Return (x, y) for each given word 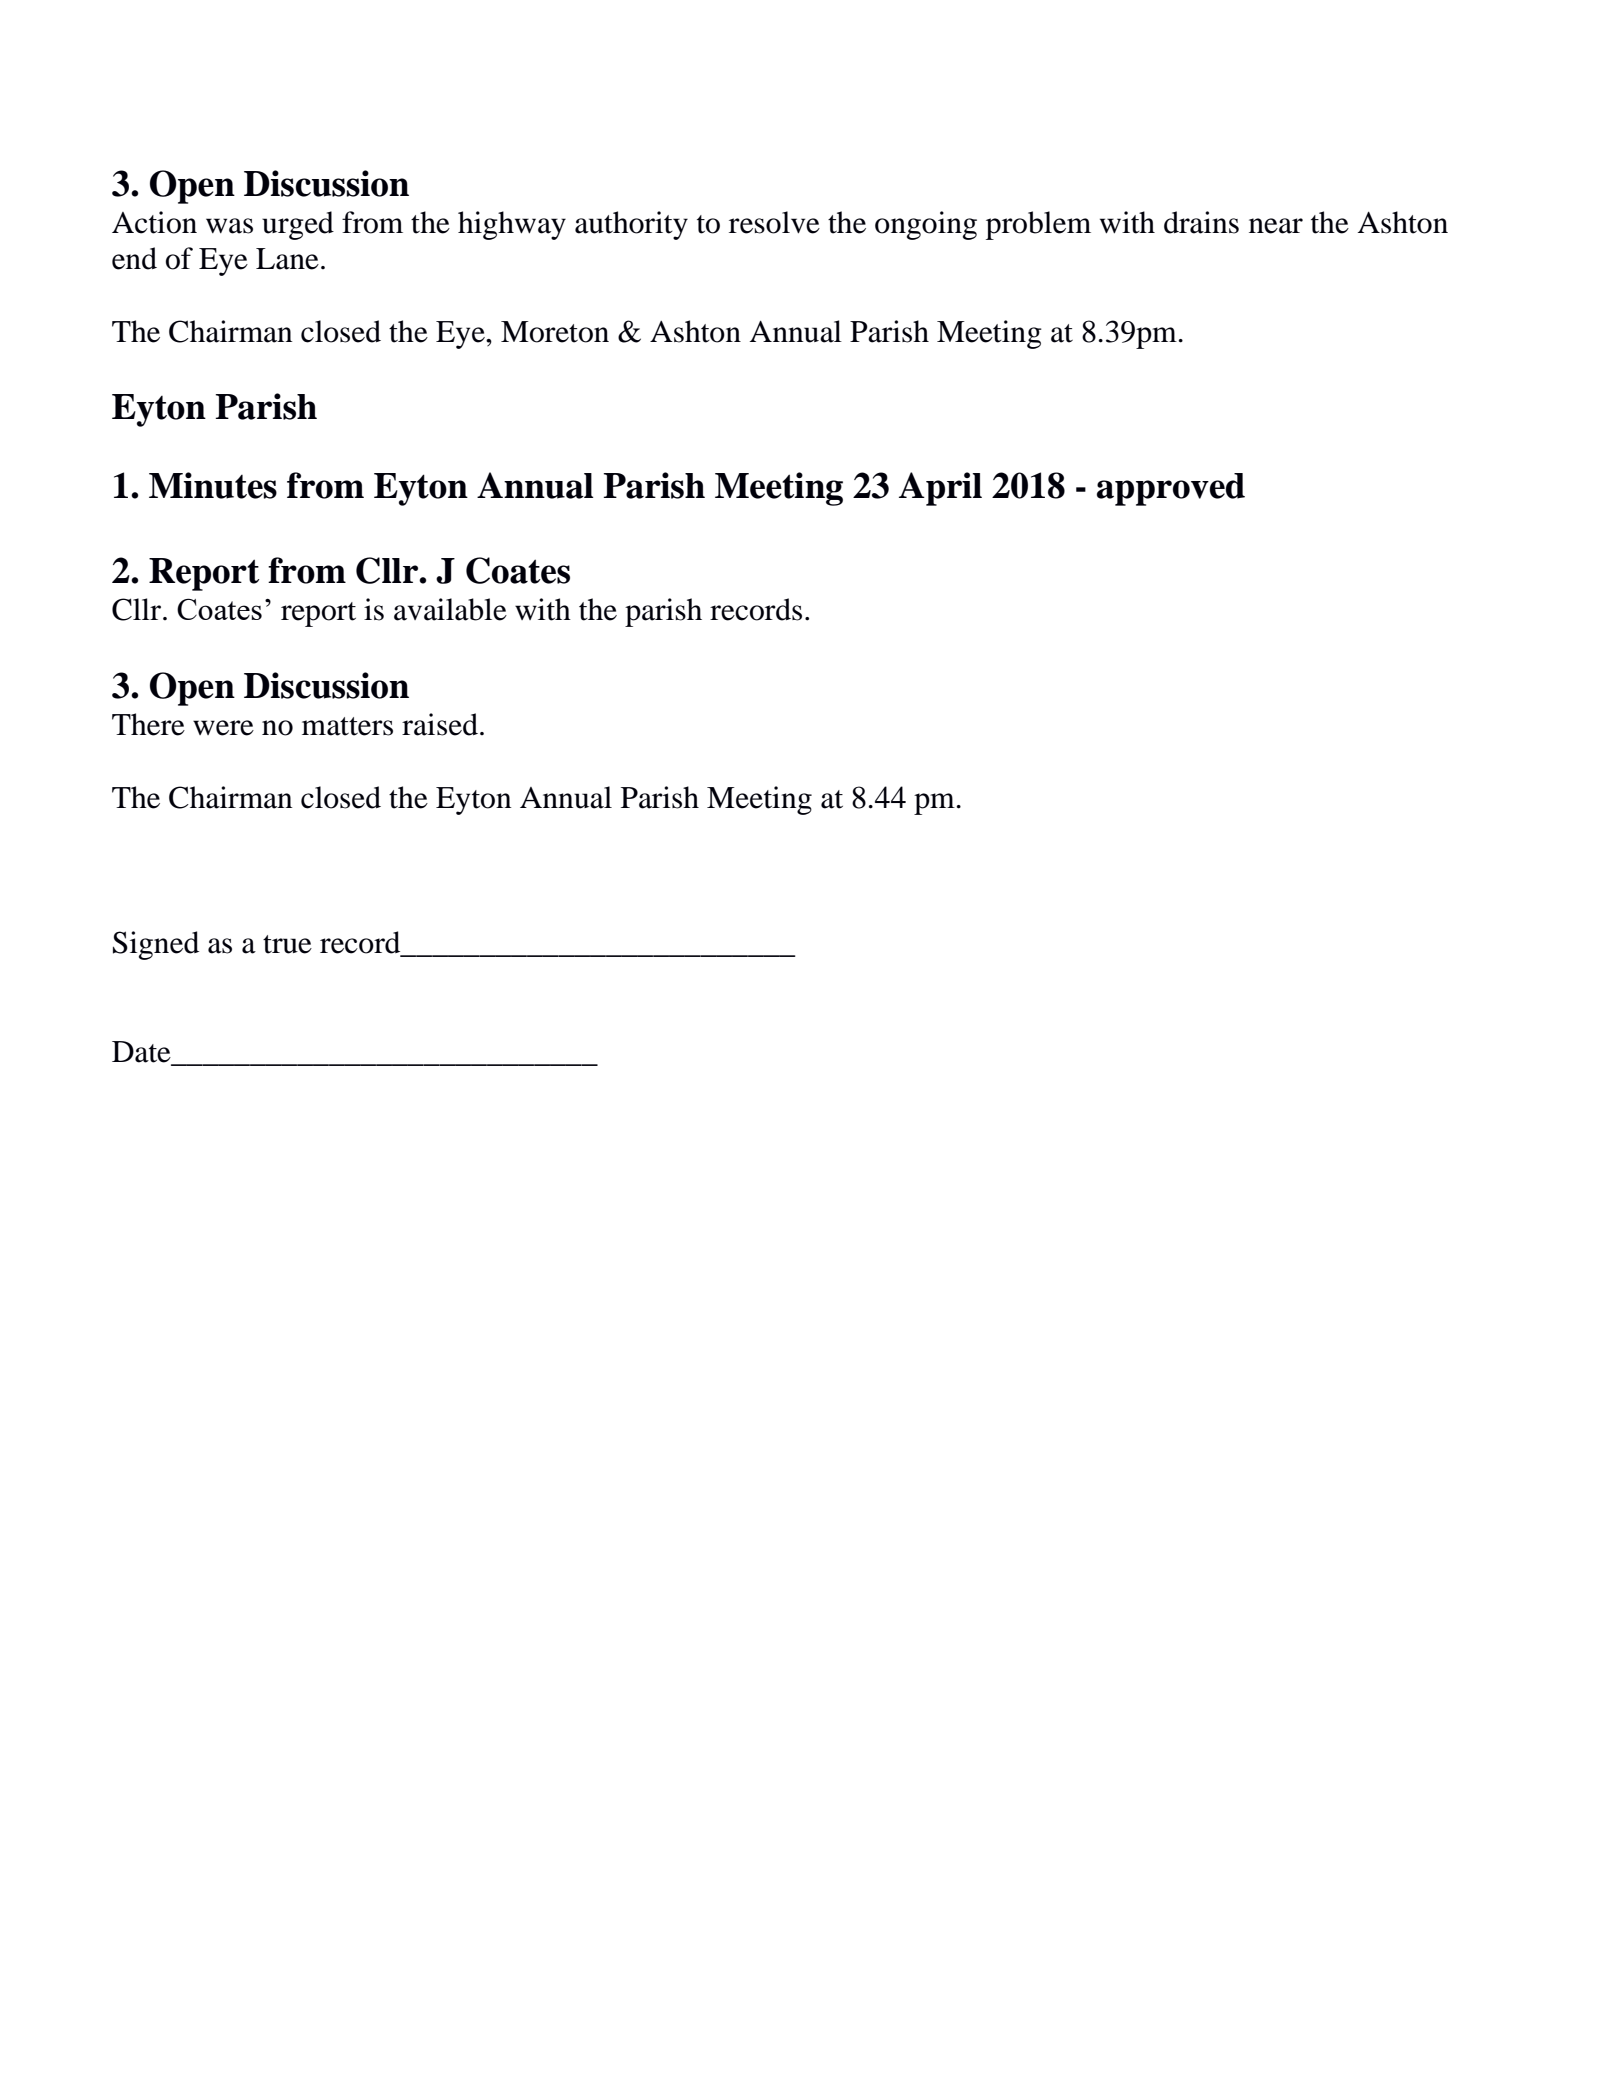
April (940, 489)
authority (631, 225)
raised (440, 724)
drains (1201, 222)
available (450, 609)
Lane (287, 259)
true (287, 944)
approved (1171, 489)
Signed (156, 945)
